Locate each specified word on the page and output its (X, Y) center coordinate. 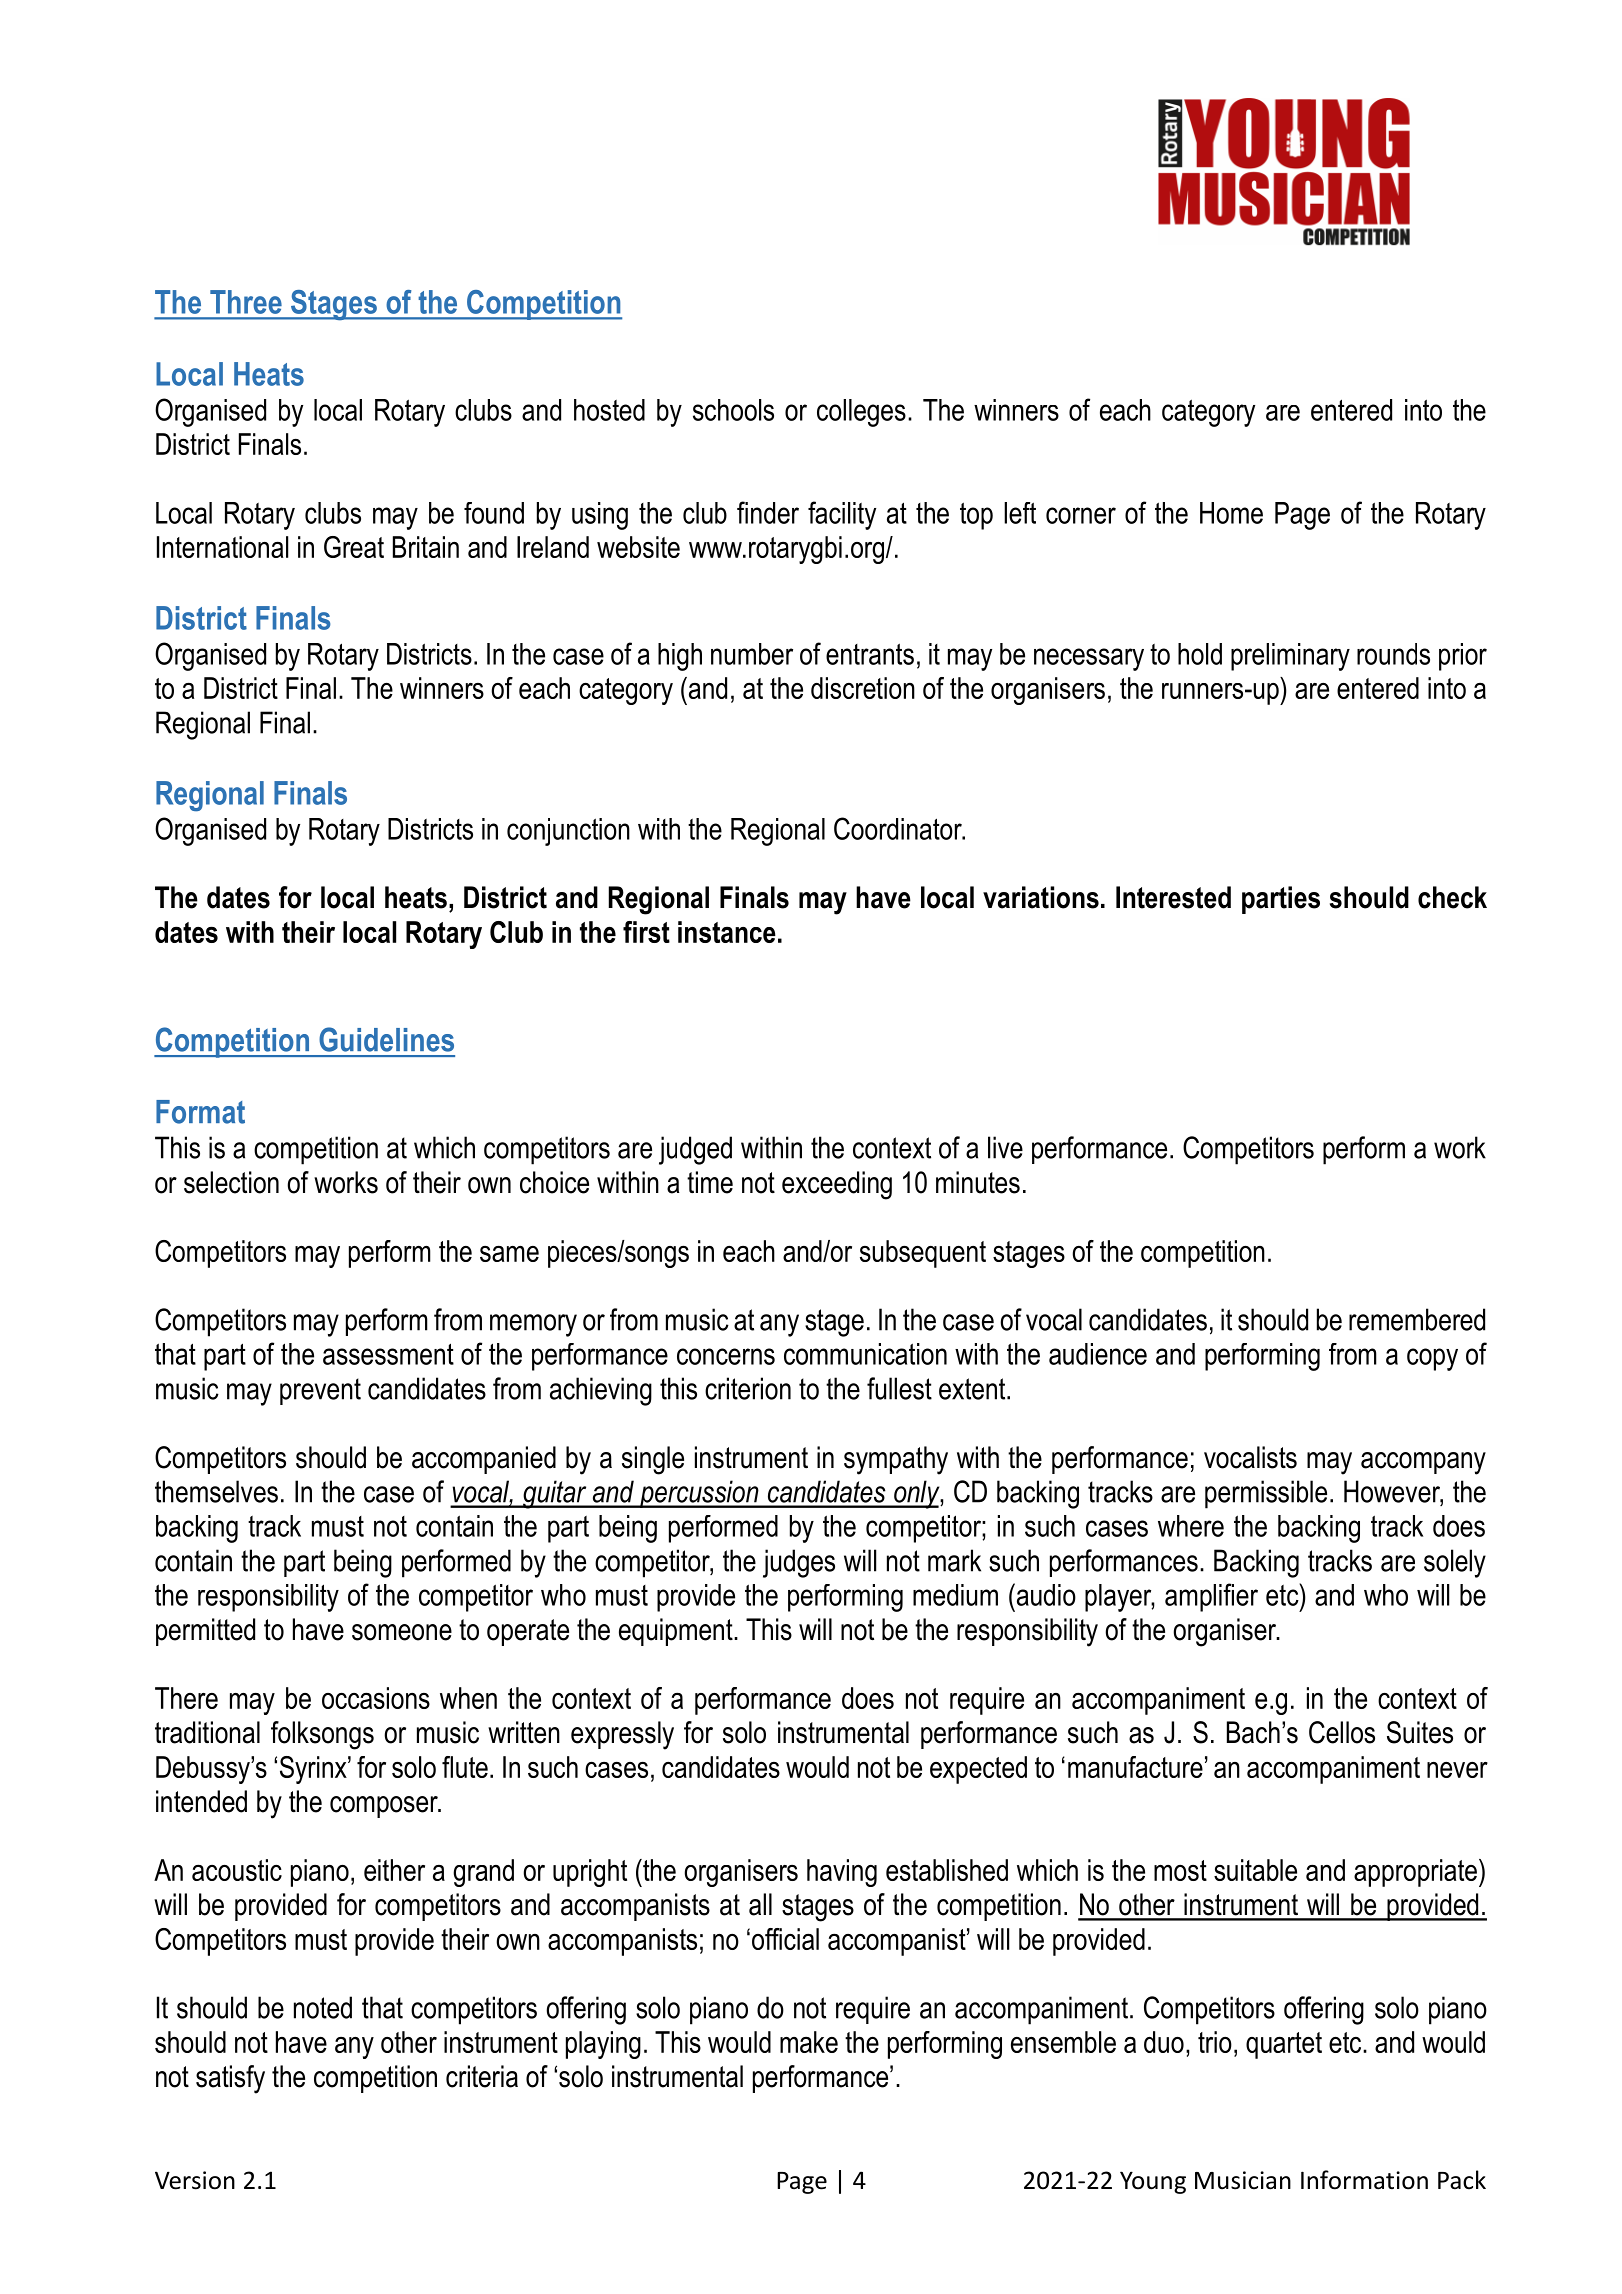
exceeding (837, 1185)
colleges (861, 413)
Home (1231, 513)
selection (231, 1182)
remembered (1417, 1319)
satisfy (230, 2079)
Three (246, 302)
